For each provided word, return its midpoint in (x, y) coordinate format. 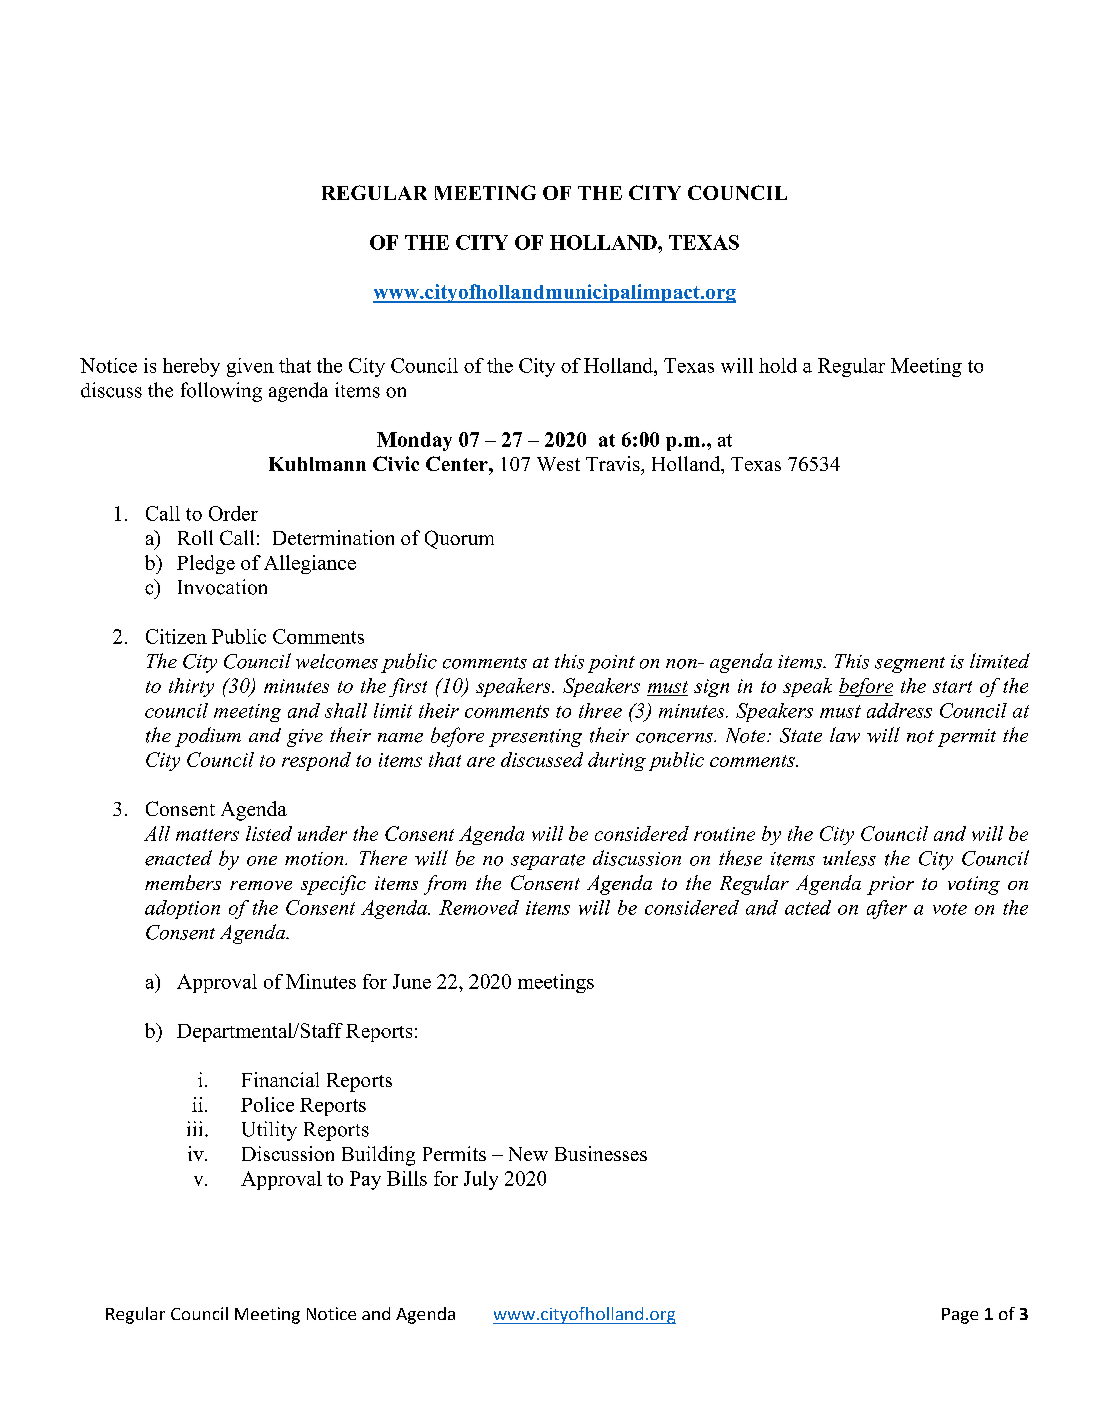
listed (269, 833)
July (481, 1180)
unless (849, 858)
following (221, 392)
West (558, 464)
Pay (365, 1180)
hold (778, 365)
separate (548, 862)
